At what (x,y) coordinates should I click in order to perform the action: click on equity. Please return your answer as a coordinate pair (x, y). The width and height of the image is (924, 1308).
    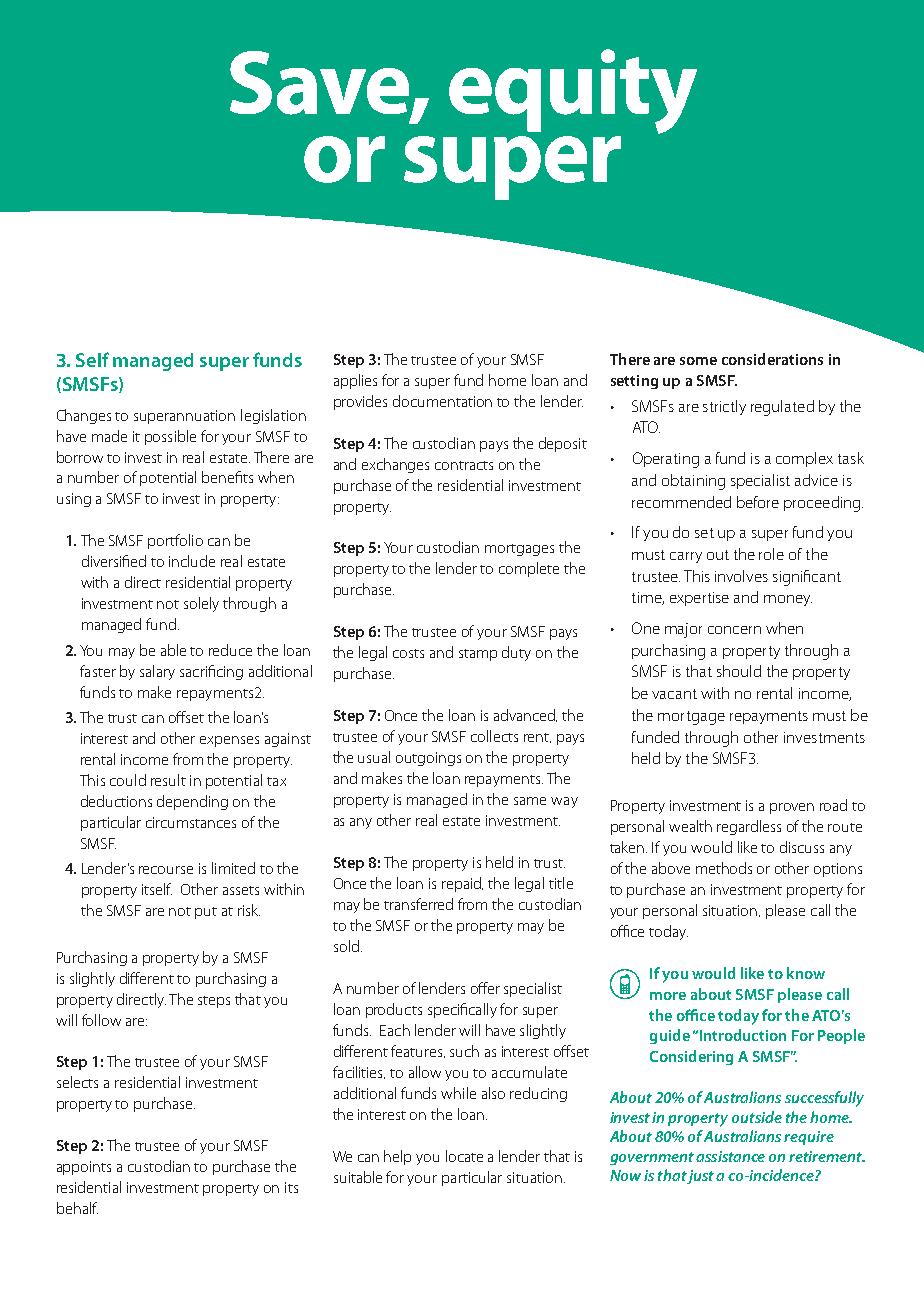
    Looking at the image, I should click on (573, 91).
